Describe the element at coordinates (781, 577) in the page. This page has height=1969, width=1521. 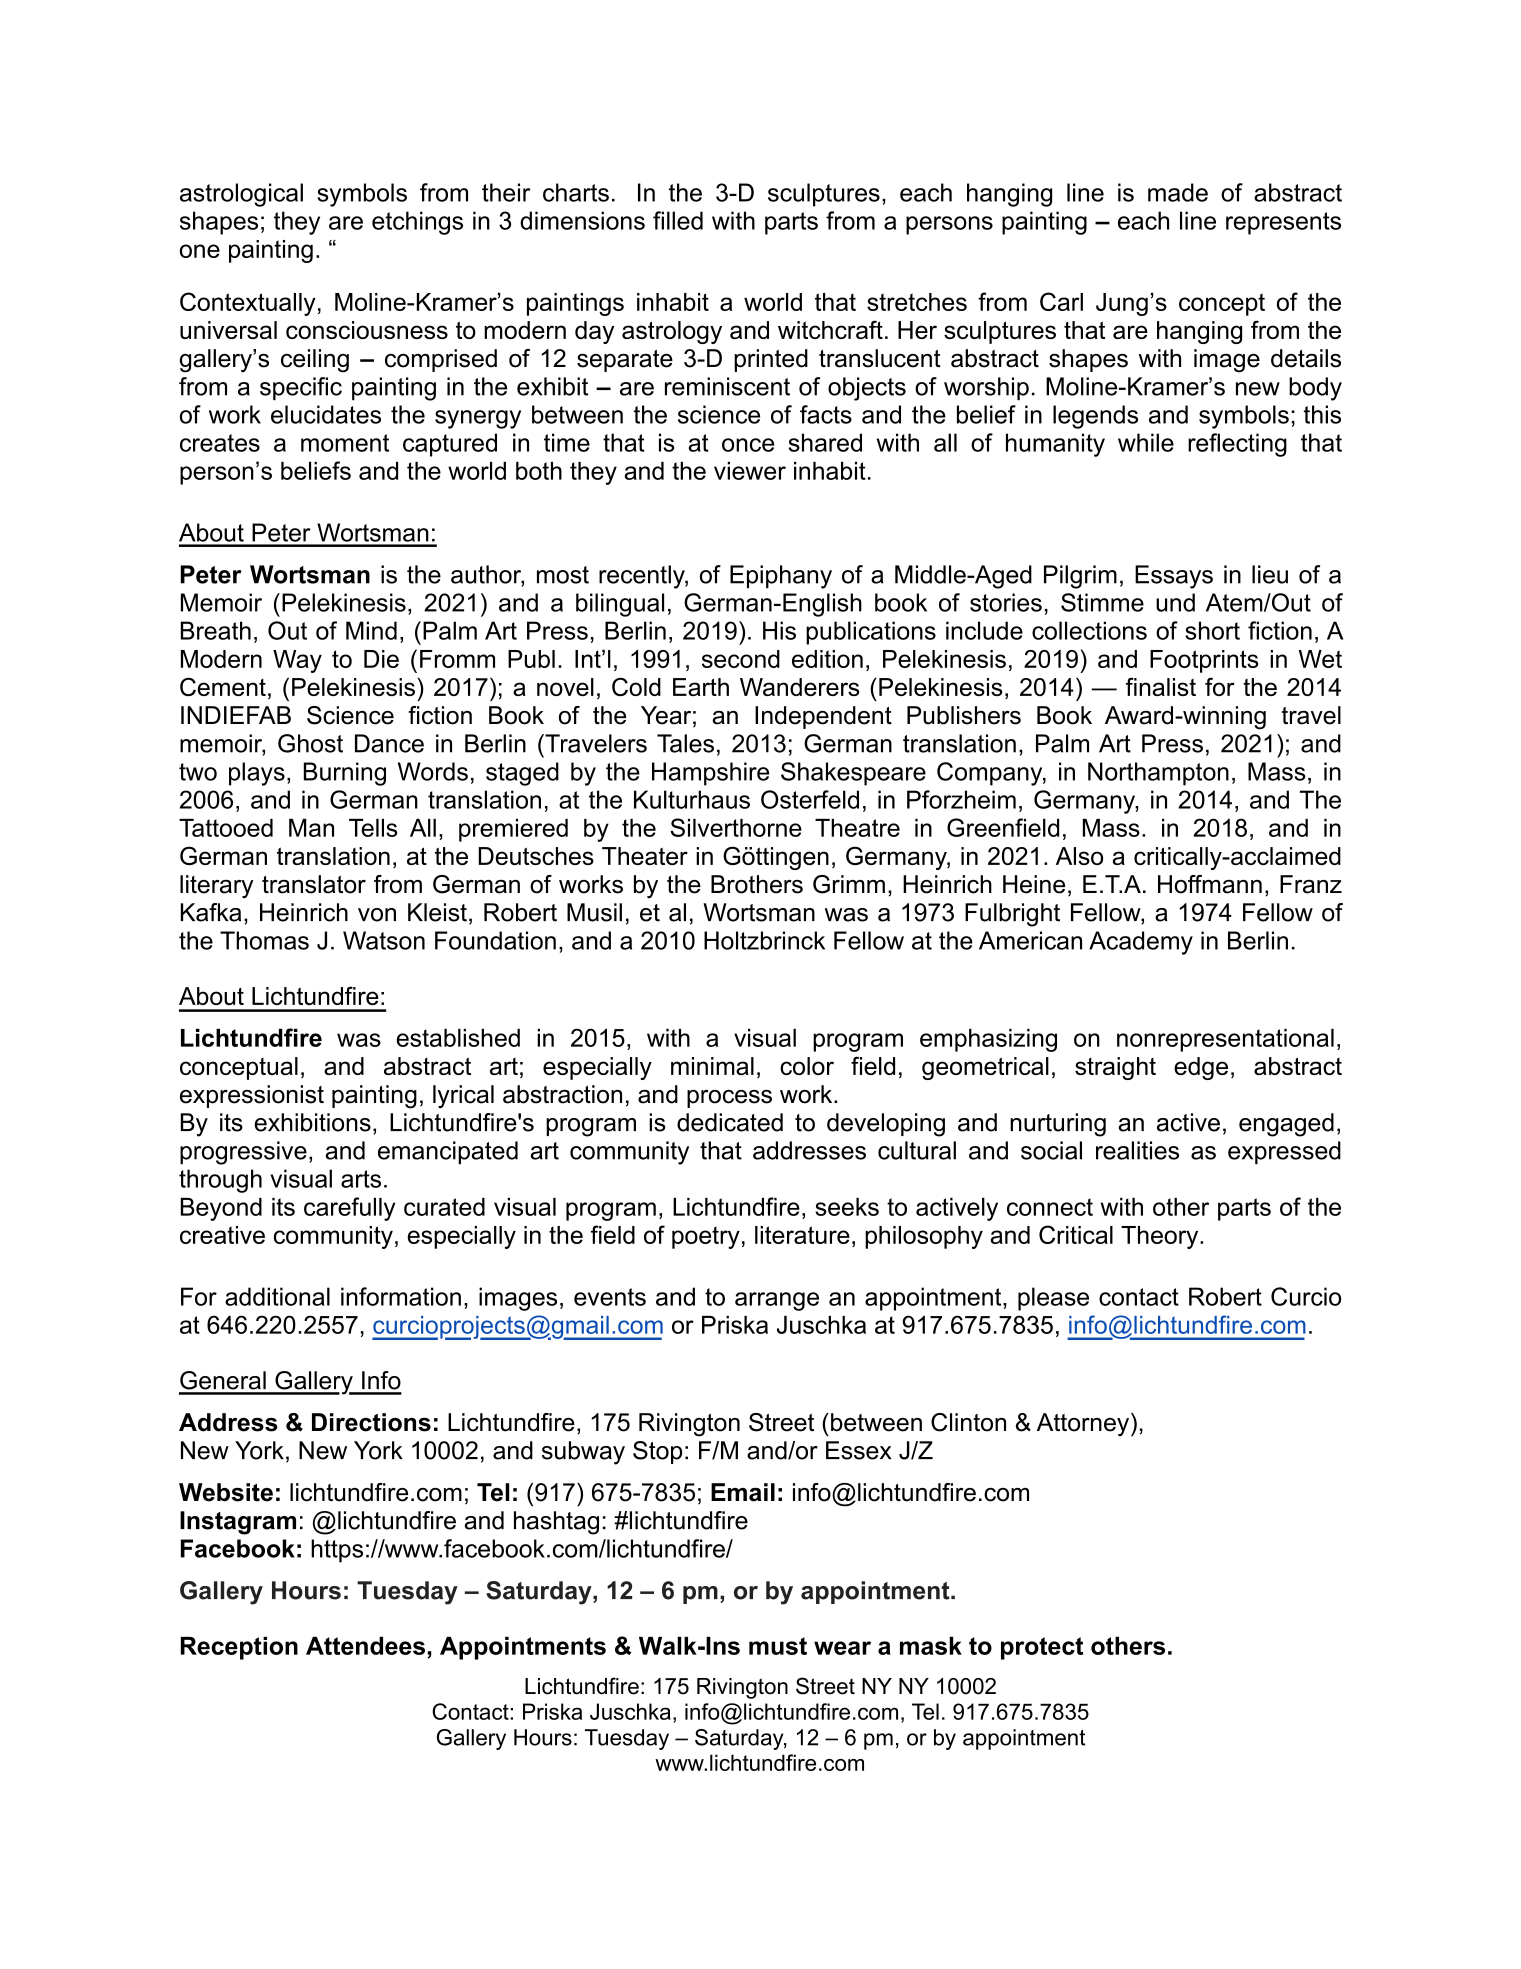
I see `Epiphany` at that location.
